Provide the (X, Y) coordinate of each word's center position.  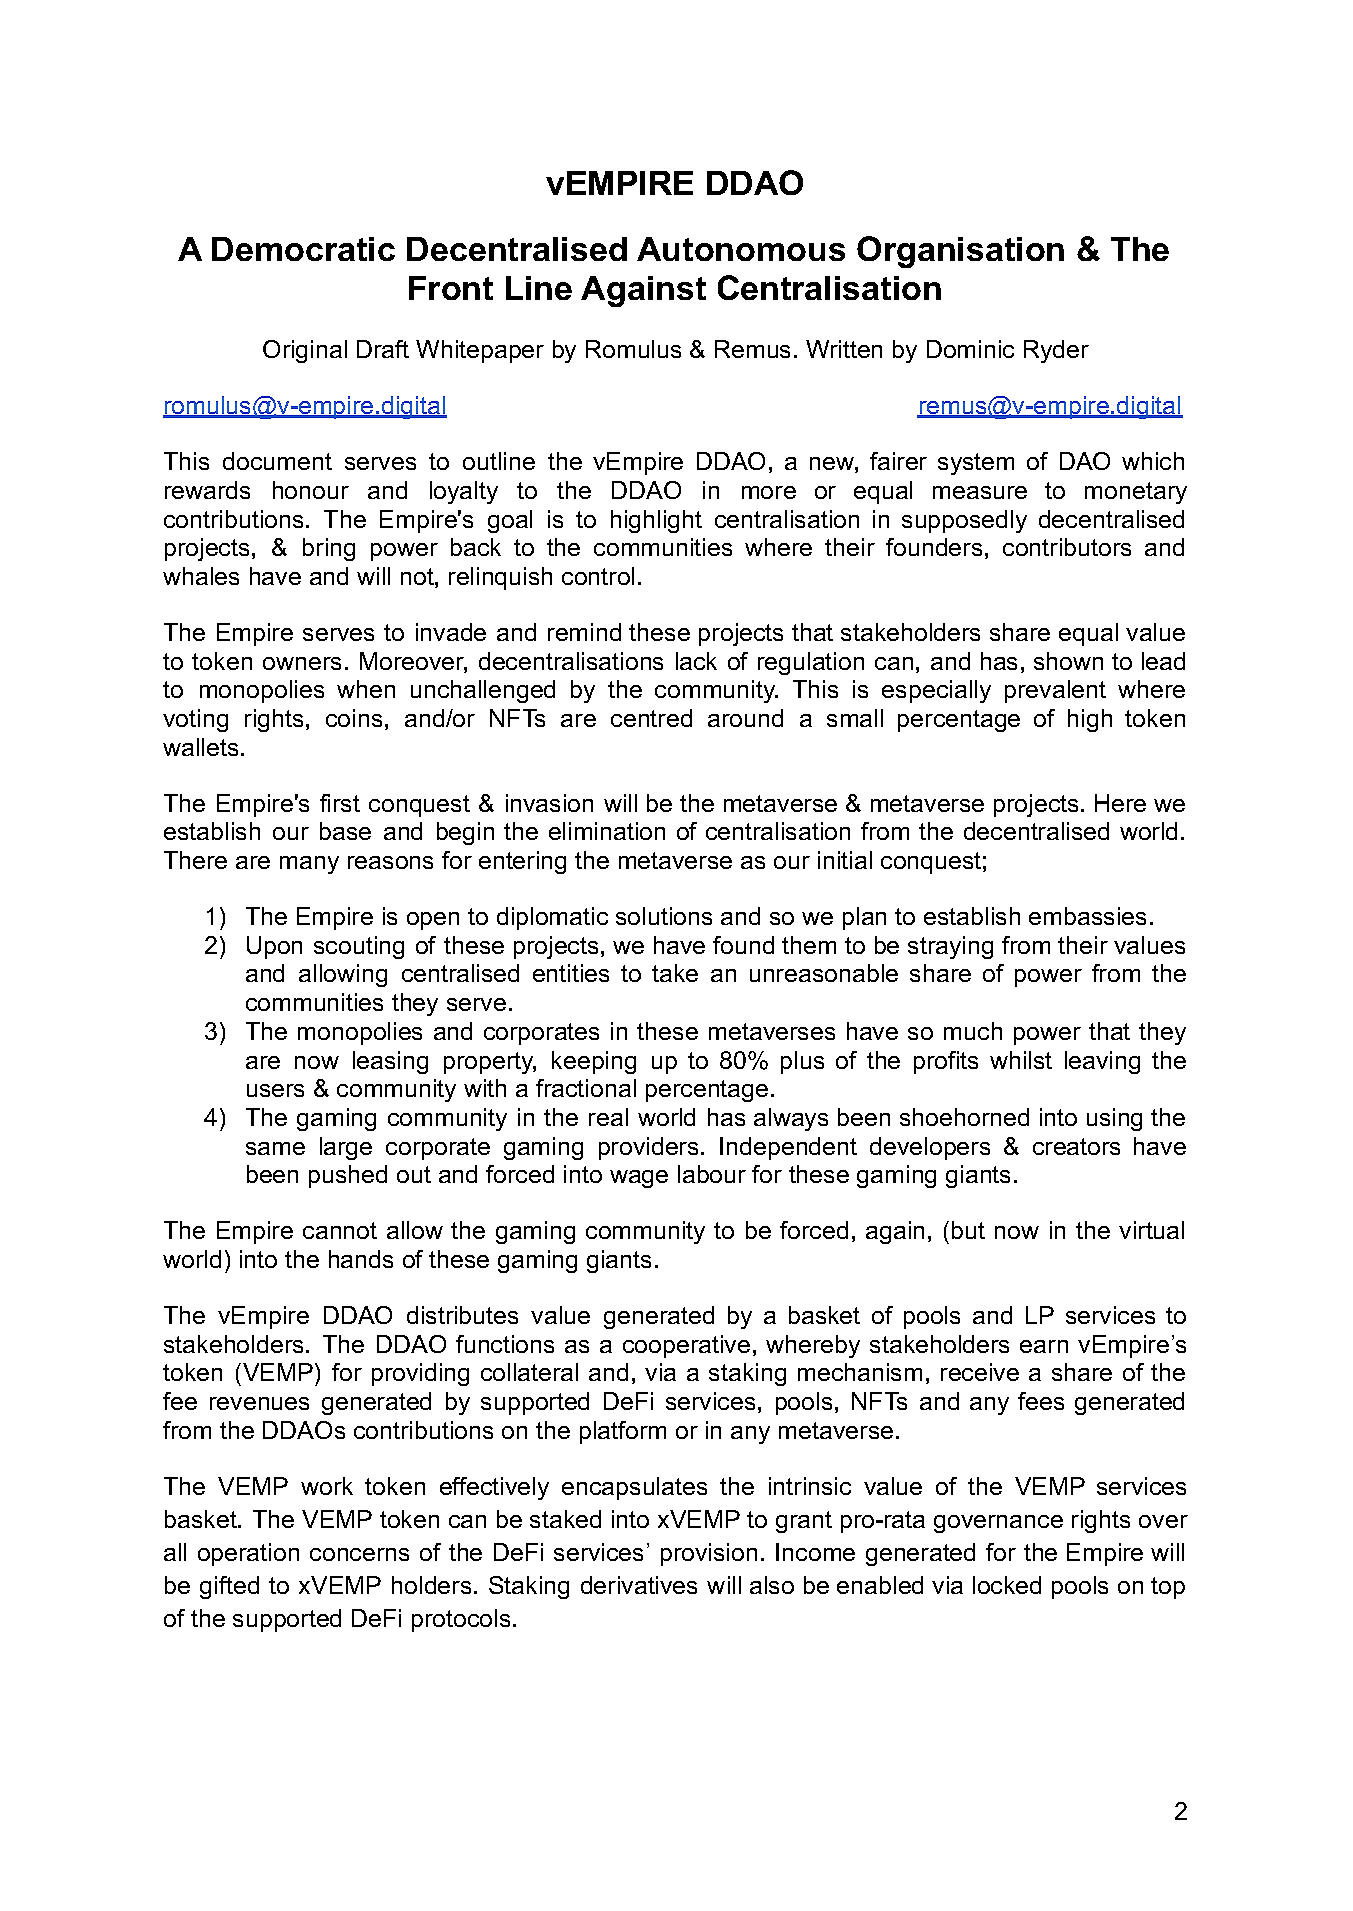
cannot (340, 1230)
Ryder (1056, 351)
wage (639, 1179)
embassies (1087, 916)
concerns (359, 1554)
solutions (664, 916)
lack (696, 661)
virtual (1151, 1230)
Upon (274, 947)
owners (302, 663)
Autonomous (741, 249)
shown (1068, 661)
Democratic (303, 249)
